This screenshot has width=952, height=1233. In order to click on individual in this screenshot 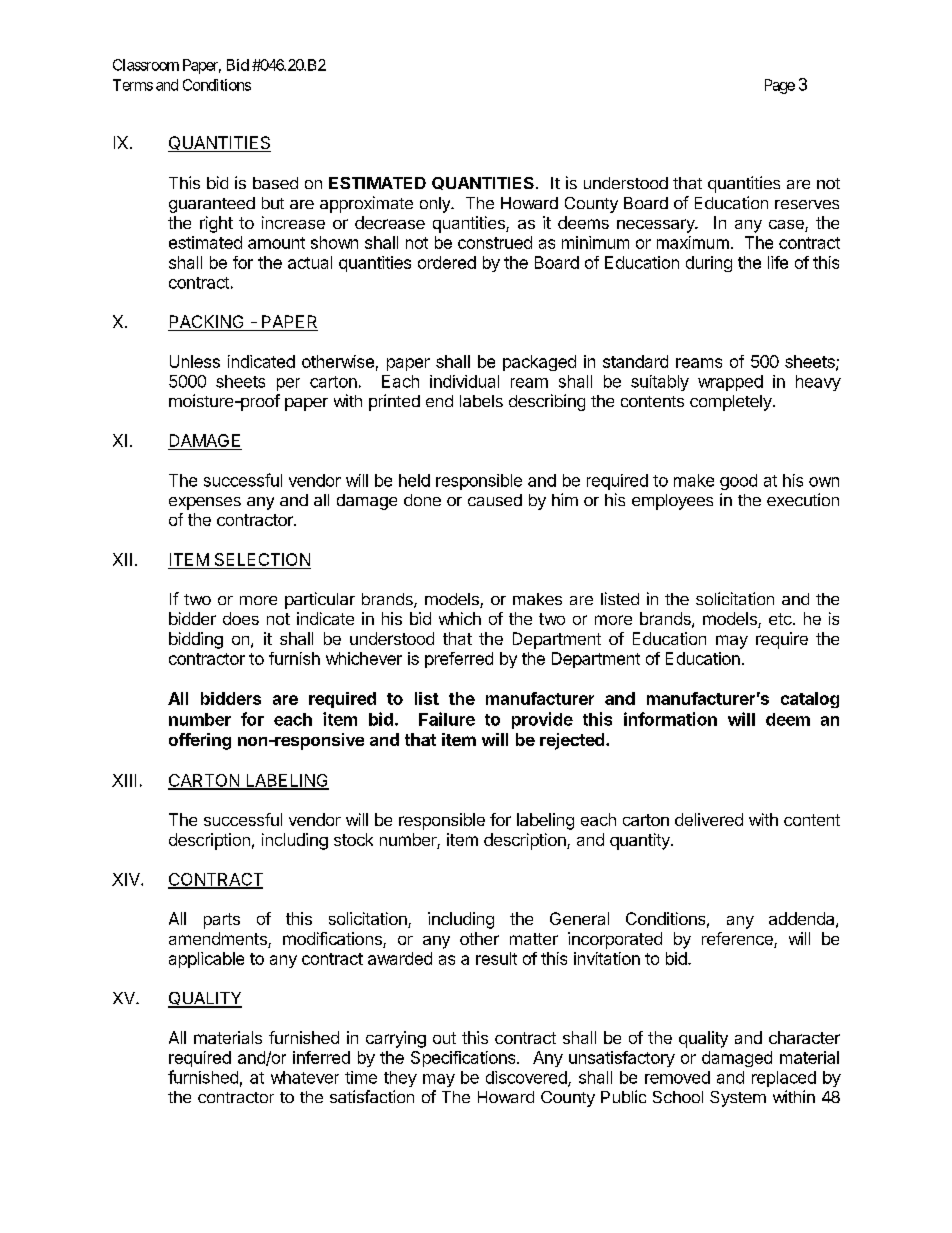, I will do `click(464, 381)`.
